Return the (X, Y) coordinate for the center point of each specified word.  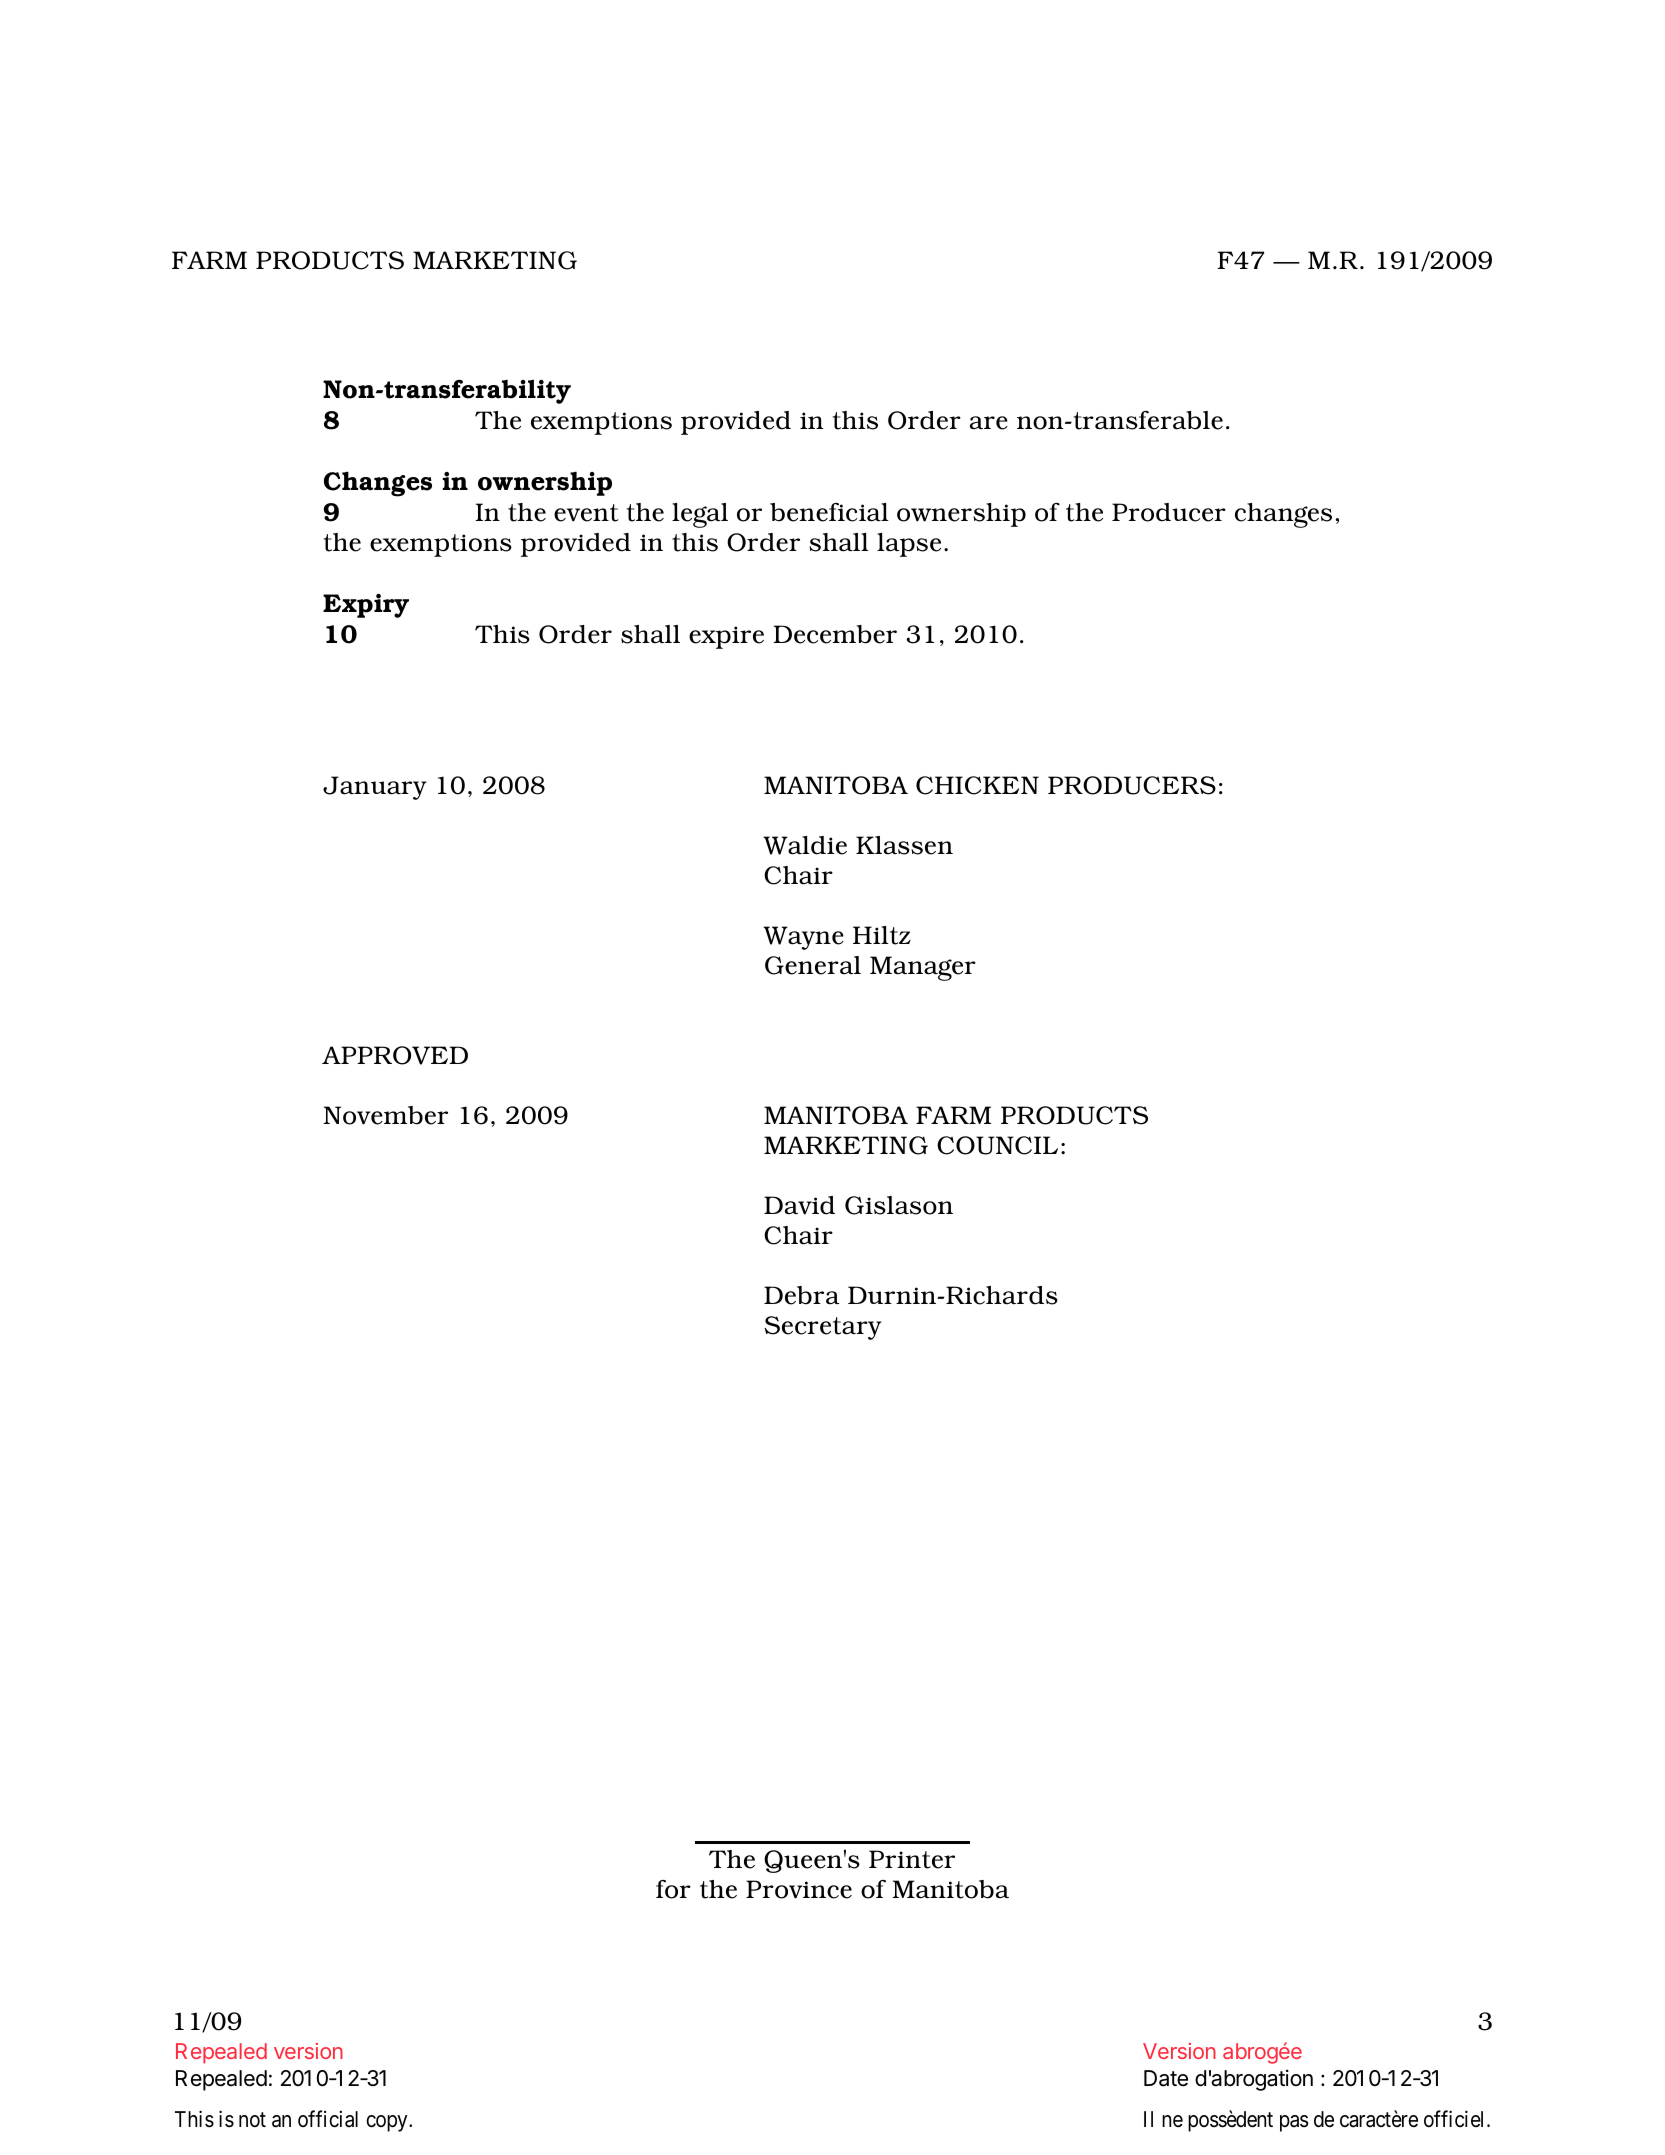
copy (388, 2123)
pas (1294, 2123)
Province (799, 1889)
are (989, 423)
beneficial (829, 512)
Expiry (366, 606)
